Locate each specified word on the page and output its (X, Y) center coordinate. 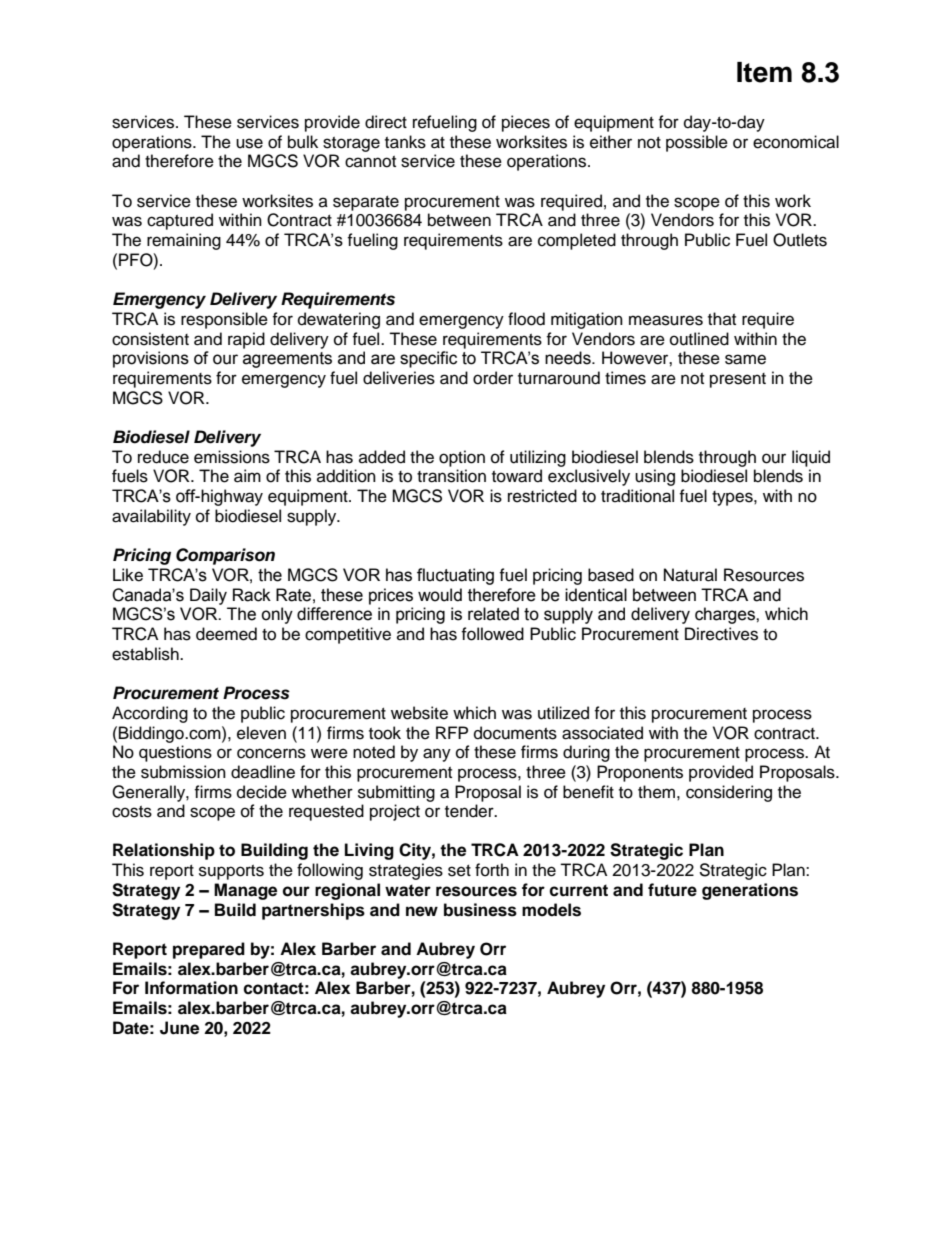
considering (729, 793)
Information (191, 988)
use (249, 143)
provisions (151, 359)
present (738, 380)
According (150, 714)
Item (764, 72)
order (493, 378)
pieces (526, 123)
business (480, 910)
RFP (452, 732)
